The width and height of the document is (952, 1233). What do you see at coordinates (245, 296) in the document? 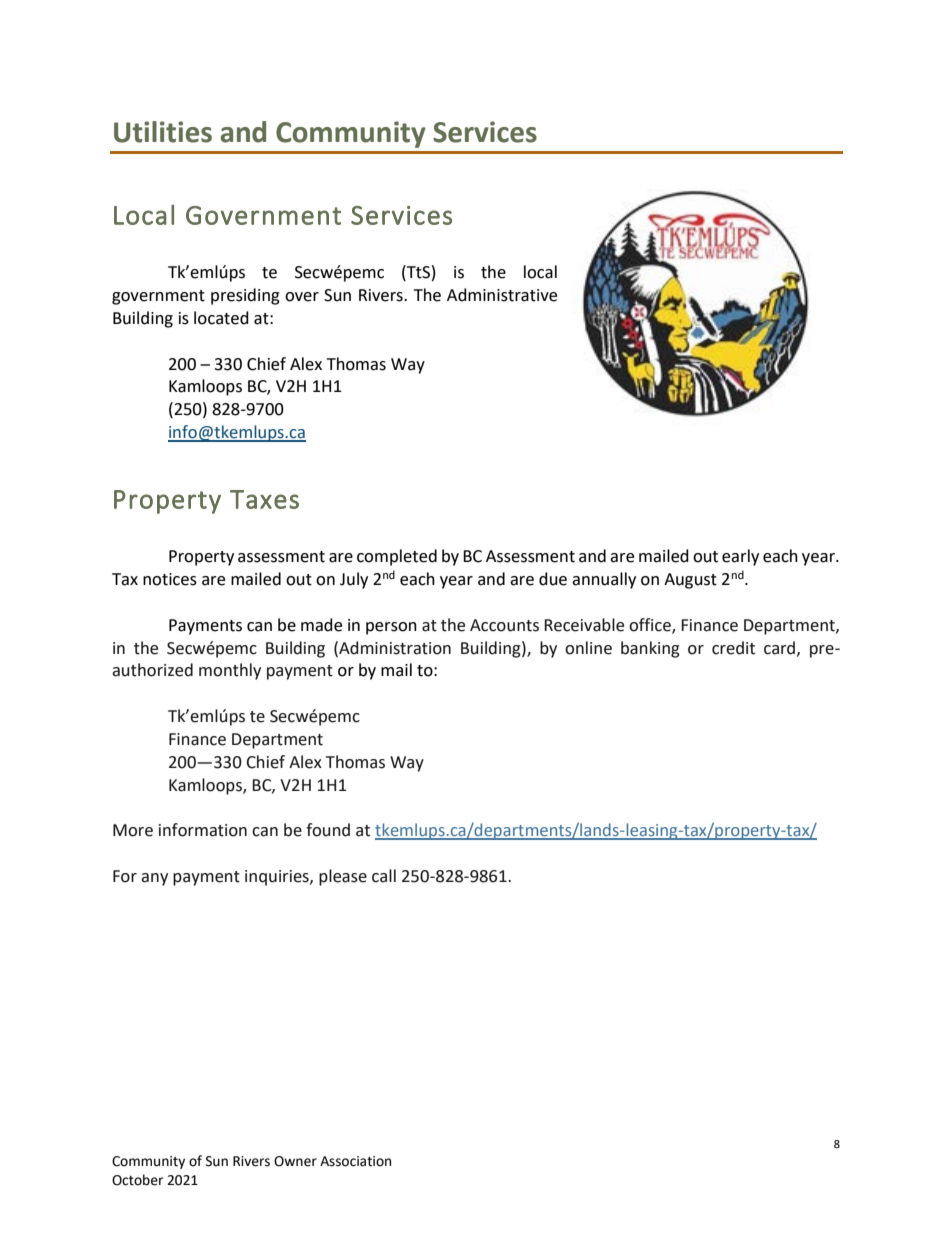
I see `presiding` at bounding box center [245, 296].
